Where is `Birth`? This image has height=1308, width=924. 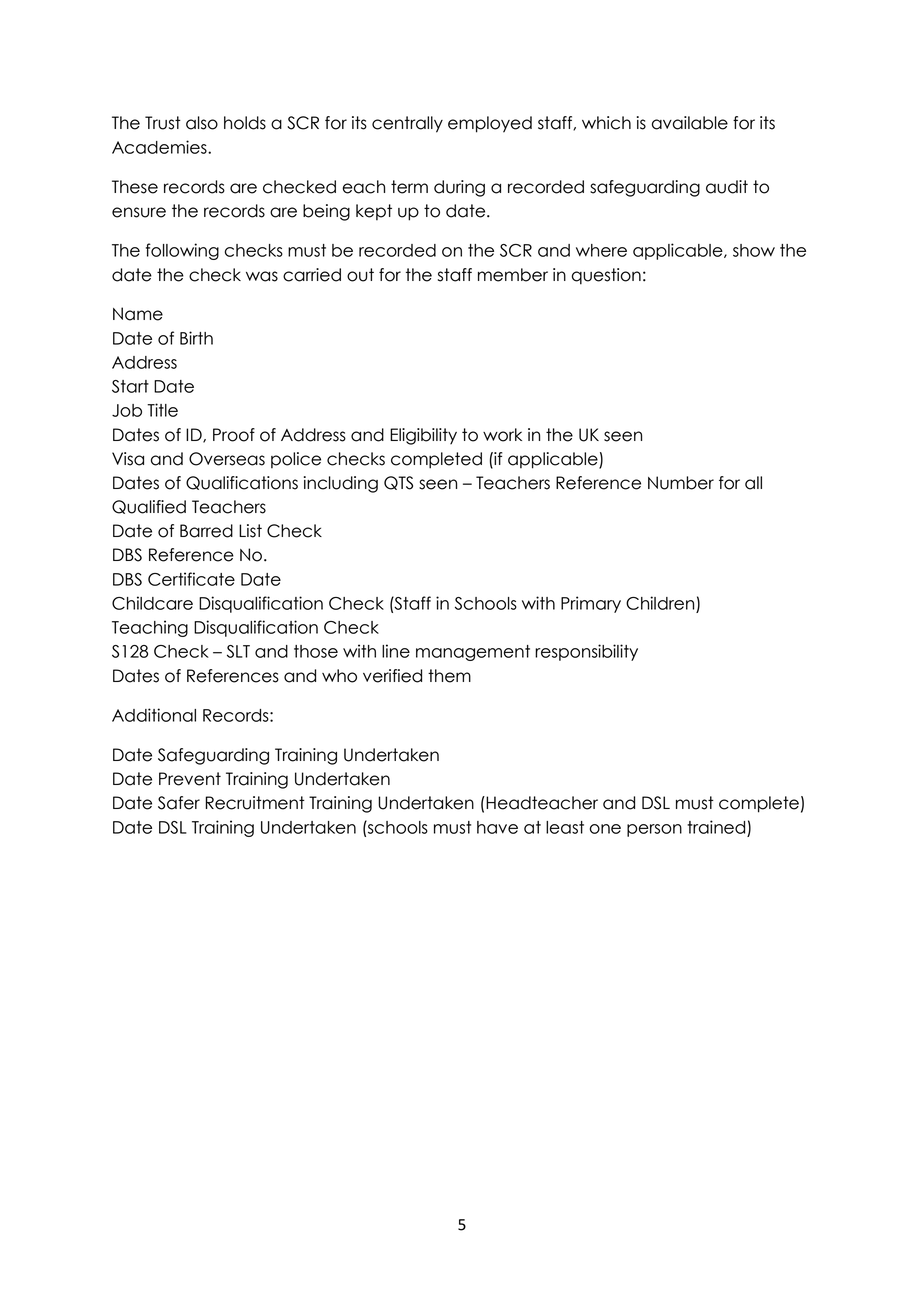 Birth is located at coordinates (196, 338).
